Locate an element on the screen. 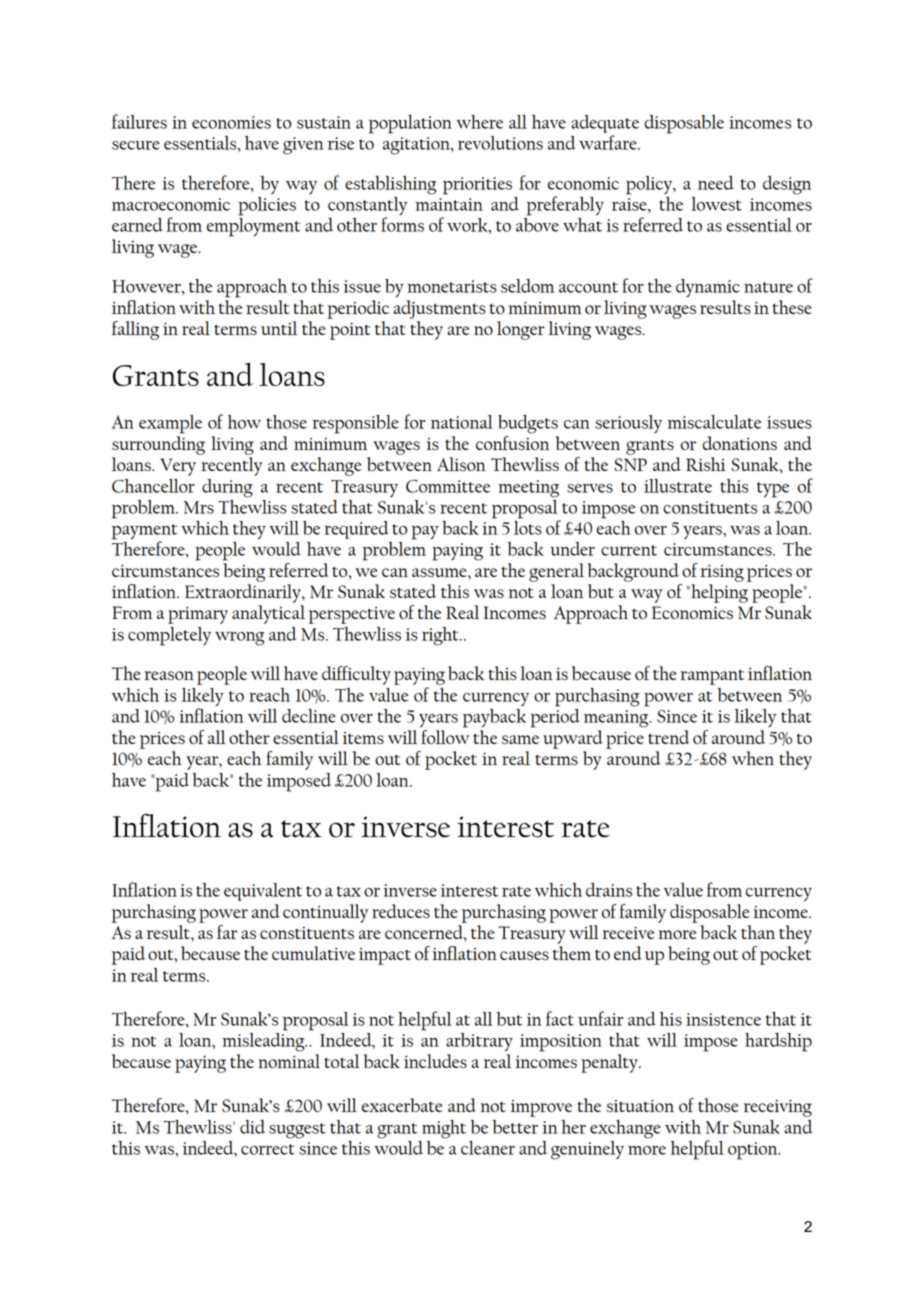 This screenshot has height=1308, width=924. right is located at coordinates (441, 636).
